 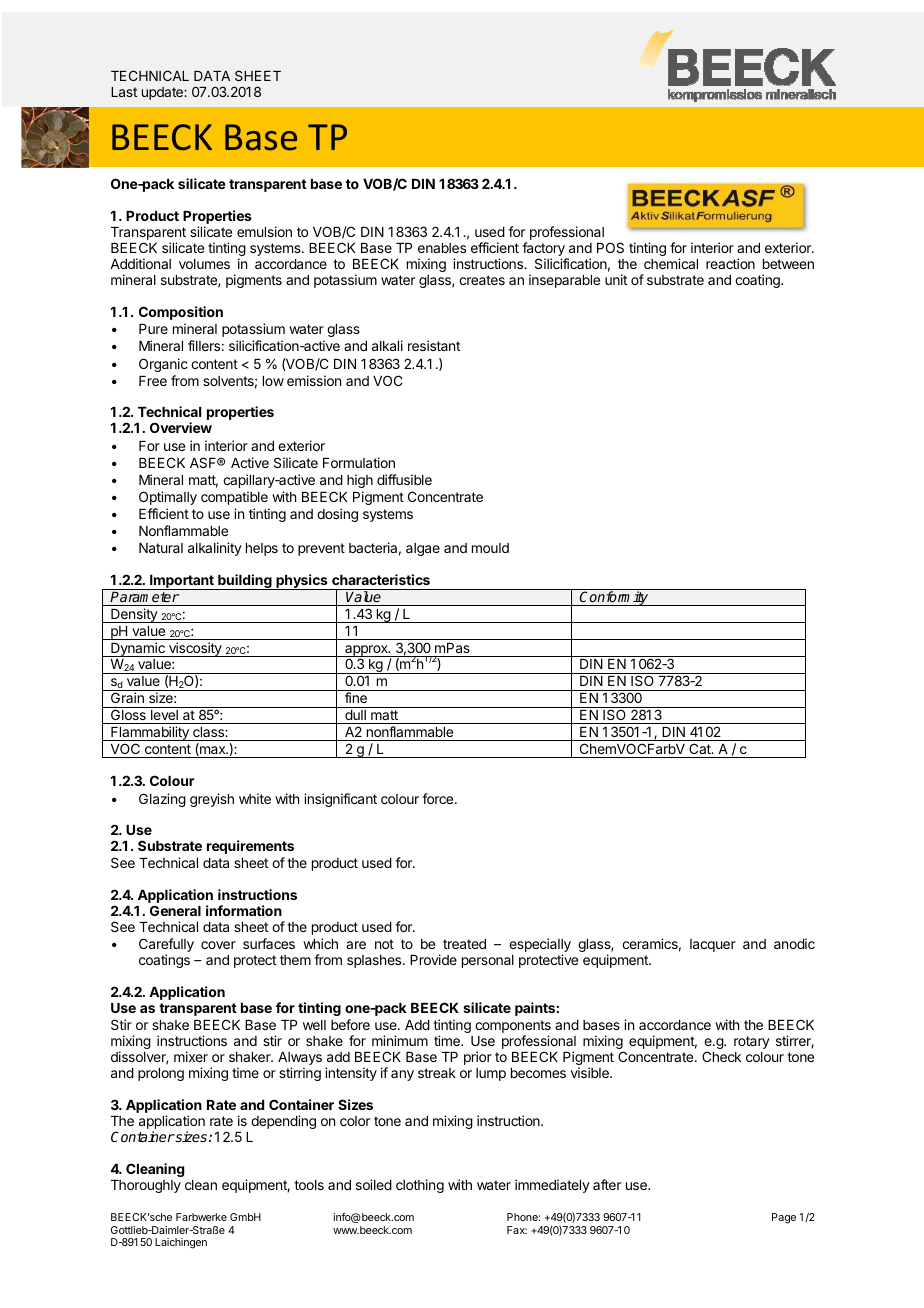 I want to click on reaction, so click(x=730, y=263).
